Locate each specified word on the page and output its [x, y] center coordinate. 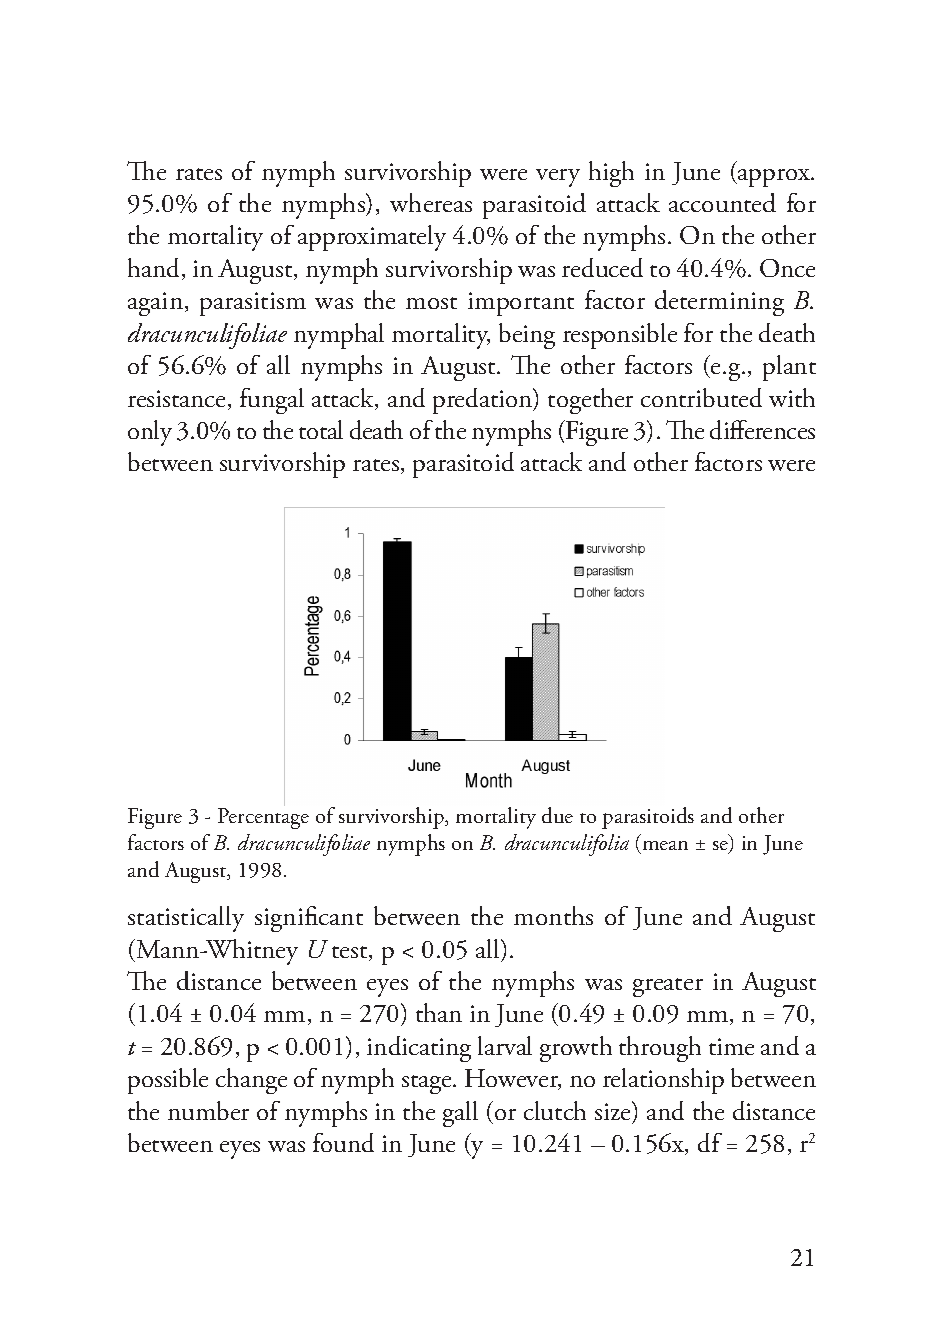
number [208, 1110]
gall [460, 1114]
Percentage [263, 818]
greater [668, 987]
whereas [431, 202]
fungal [272, 401]
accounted [722, 202]
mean [664, 847]
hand [155, 269]
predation [484, 401]
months [553, 915]
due [557, 815]
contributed [701, 397]
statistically [186, 919]
